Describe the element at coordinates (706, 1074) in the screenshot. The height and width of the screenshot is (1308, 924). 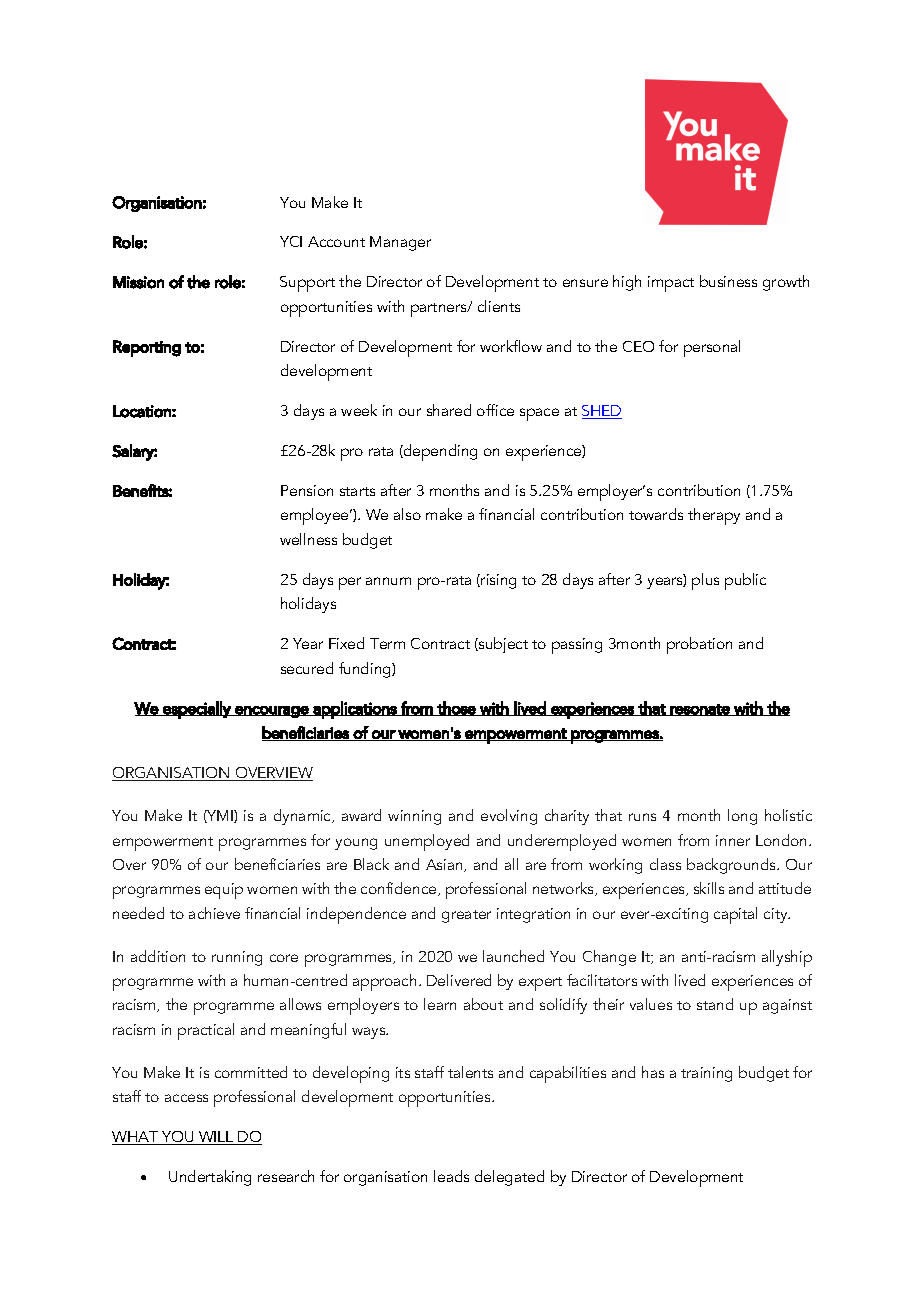
I see `training` at that location.
